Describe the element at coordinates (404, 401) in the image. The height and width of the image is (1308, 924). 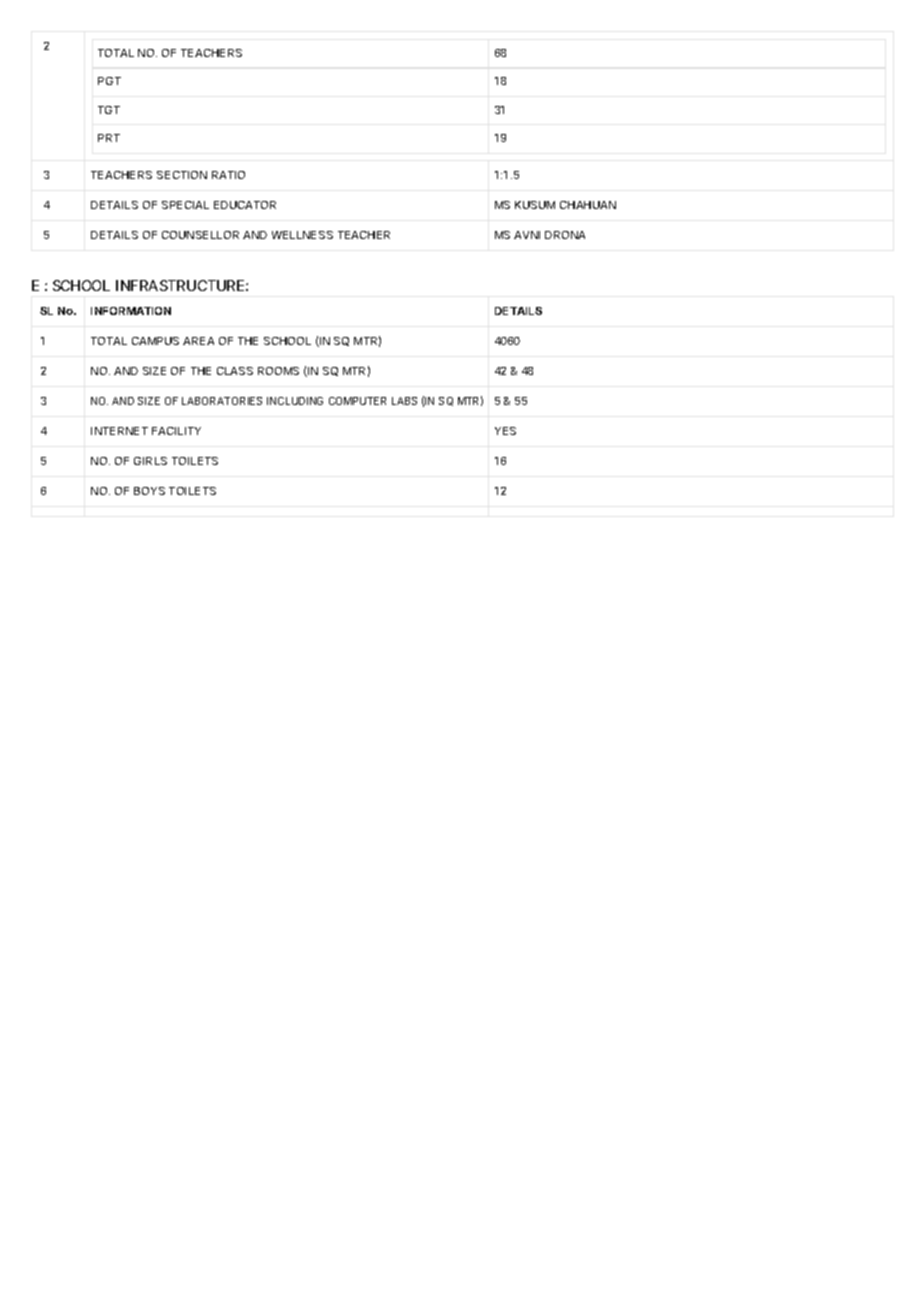
I see `LABS` at that location.
